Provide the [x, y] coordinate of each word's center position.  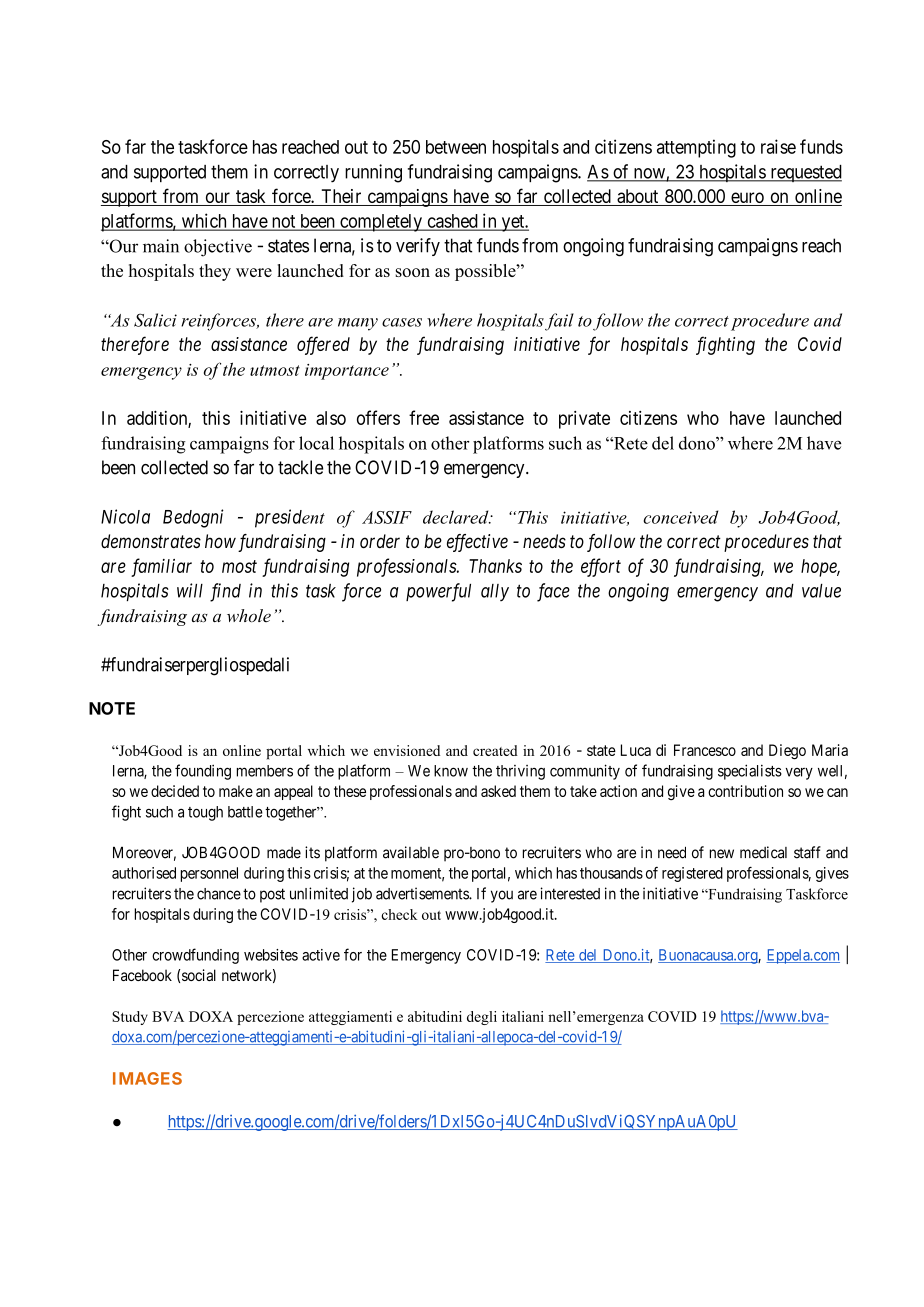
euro [747, 199]
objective [218, 248]
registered [692, 874]
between [456, 147]
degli [482, 1018]
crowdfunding [195, 956]
